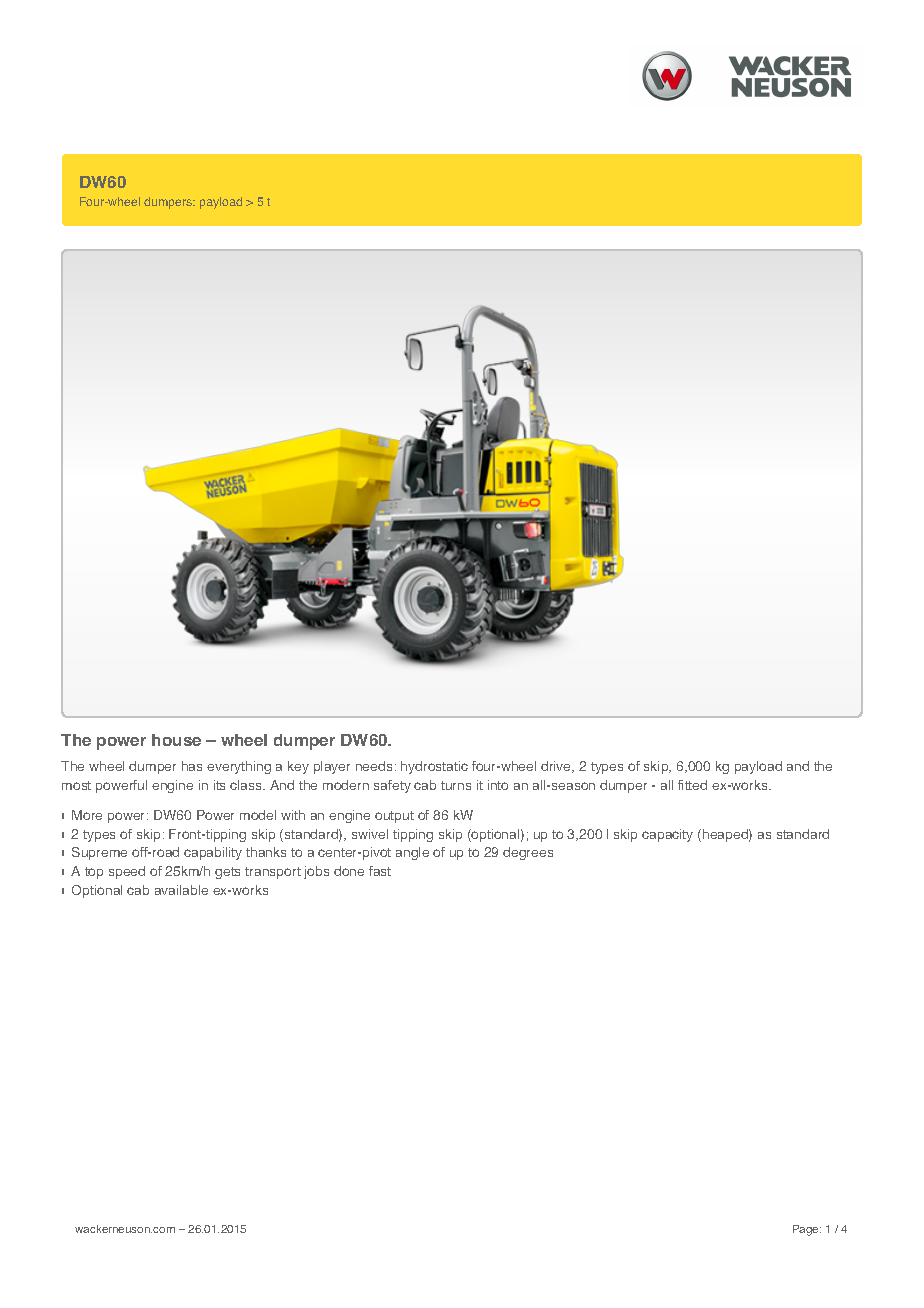 Image resolution: width=924 pixels, height=1308 pixels. What do you see at coordinates (192, 766) in the screenshot?
I see `has` at bounding box center [192, 766].
